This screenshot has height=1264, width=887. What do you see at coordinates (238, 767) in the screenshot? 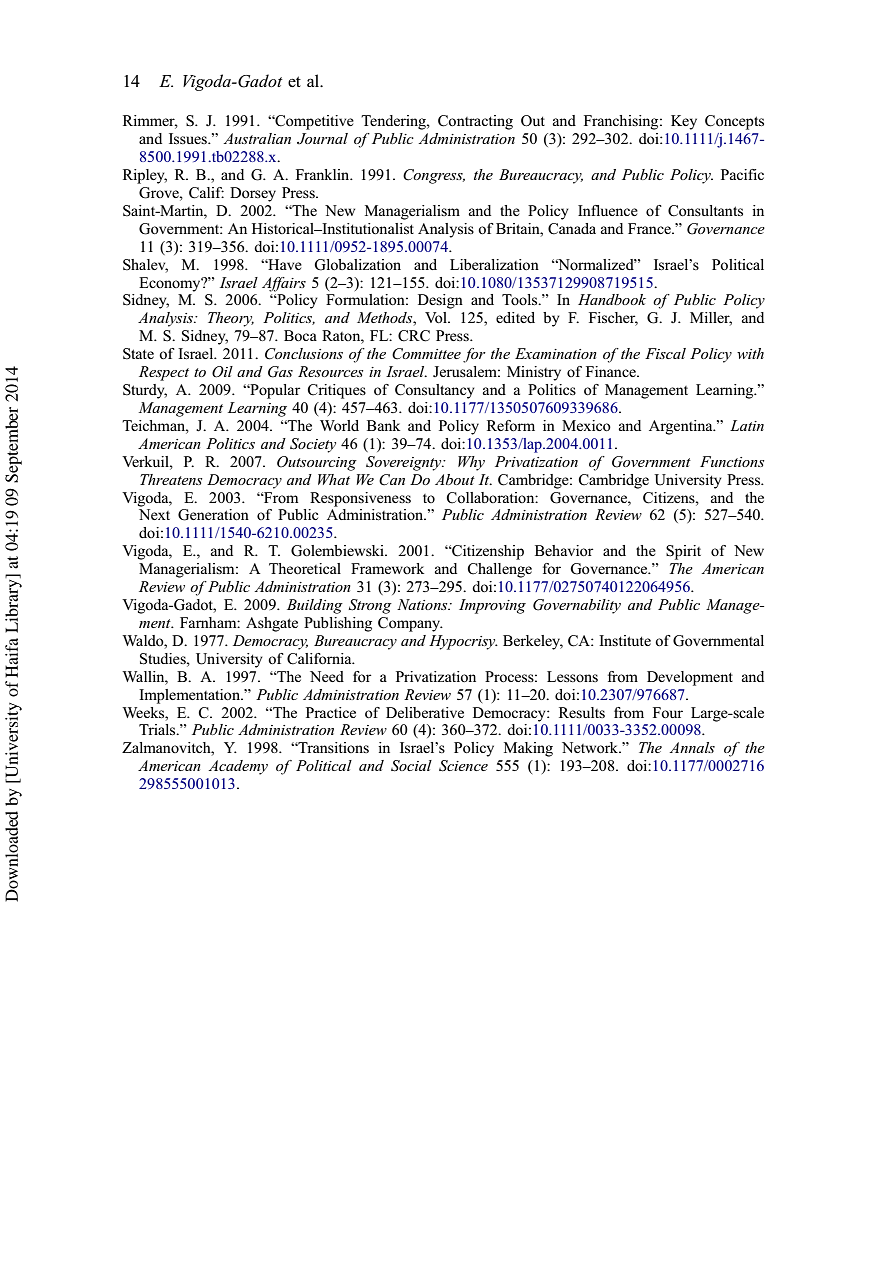
I see `Academy` at bounding box center [238, 767].
